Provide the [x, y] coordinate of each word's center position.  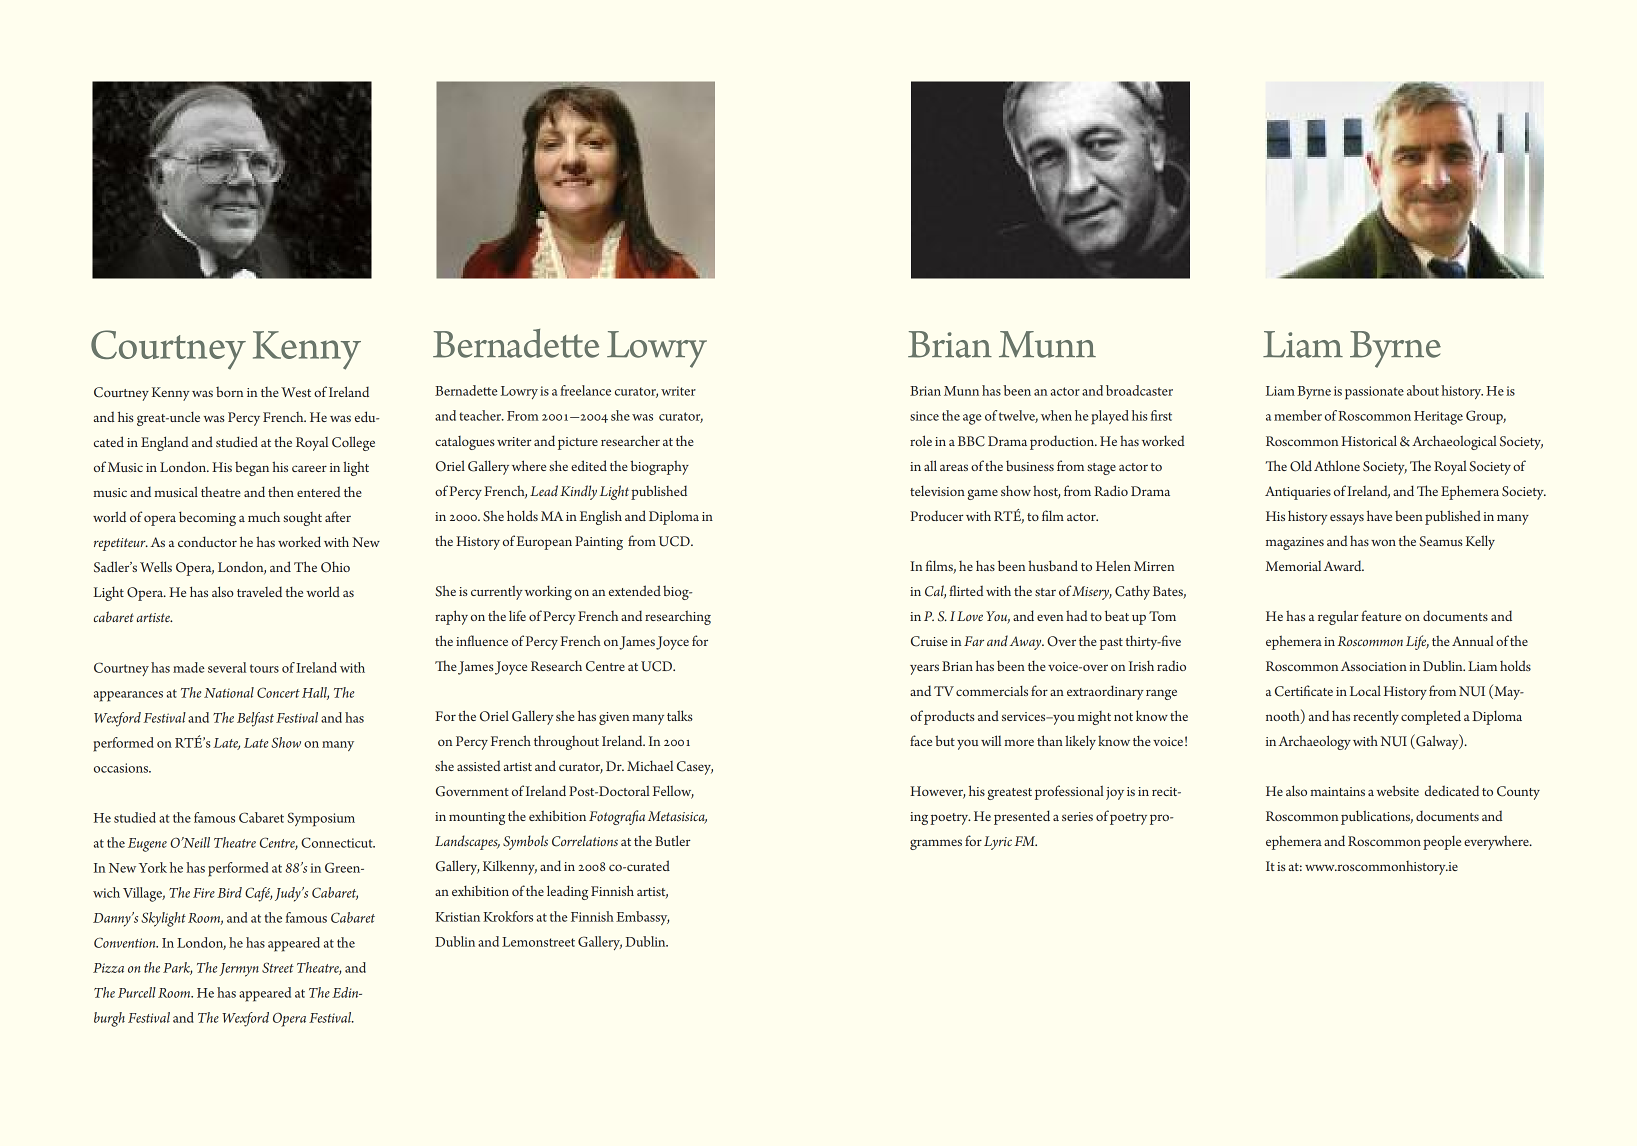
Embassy [642, 918]
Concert [278, 692]
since [924, 416]
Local [1365, 690]
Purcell [137, 992]
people [1442, 843]
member [1298, 415]
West [296, 392]
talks [680, 715]
